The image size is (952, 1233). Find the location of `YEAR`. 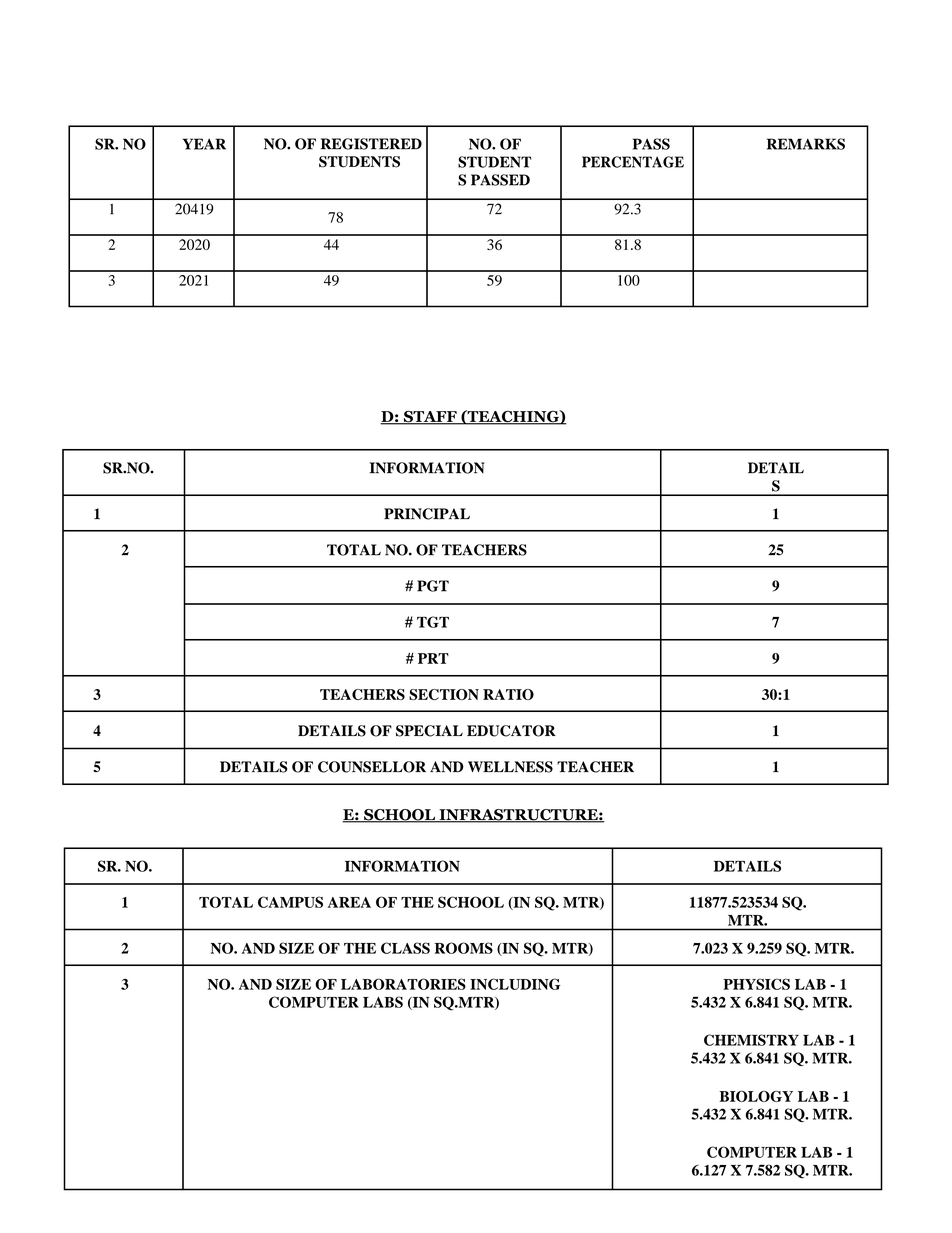

YEAR is located at coordinates (204, 144).
